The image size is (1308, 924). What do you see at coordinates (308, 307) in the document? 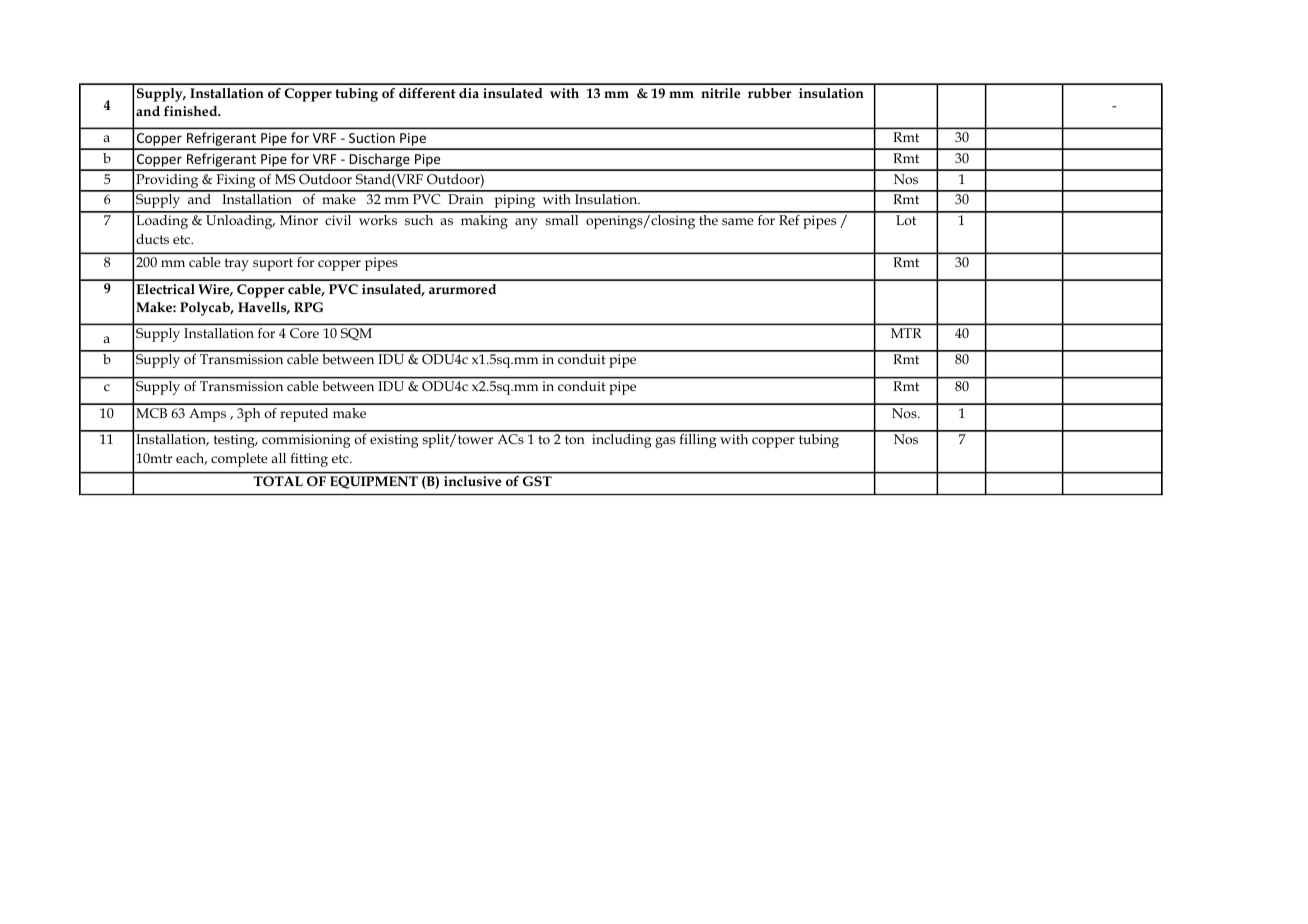
I see `RPG` at bounding box center [308, 307].
